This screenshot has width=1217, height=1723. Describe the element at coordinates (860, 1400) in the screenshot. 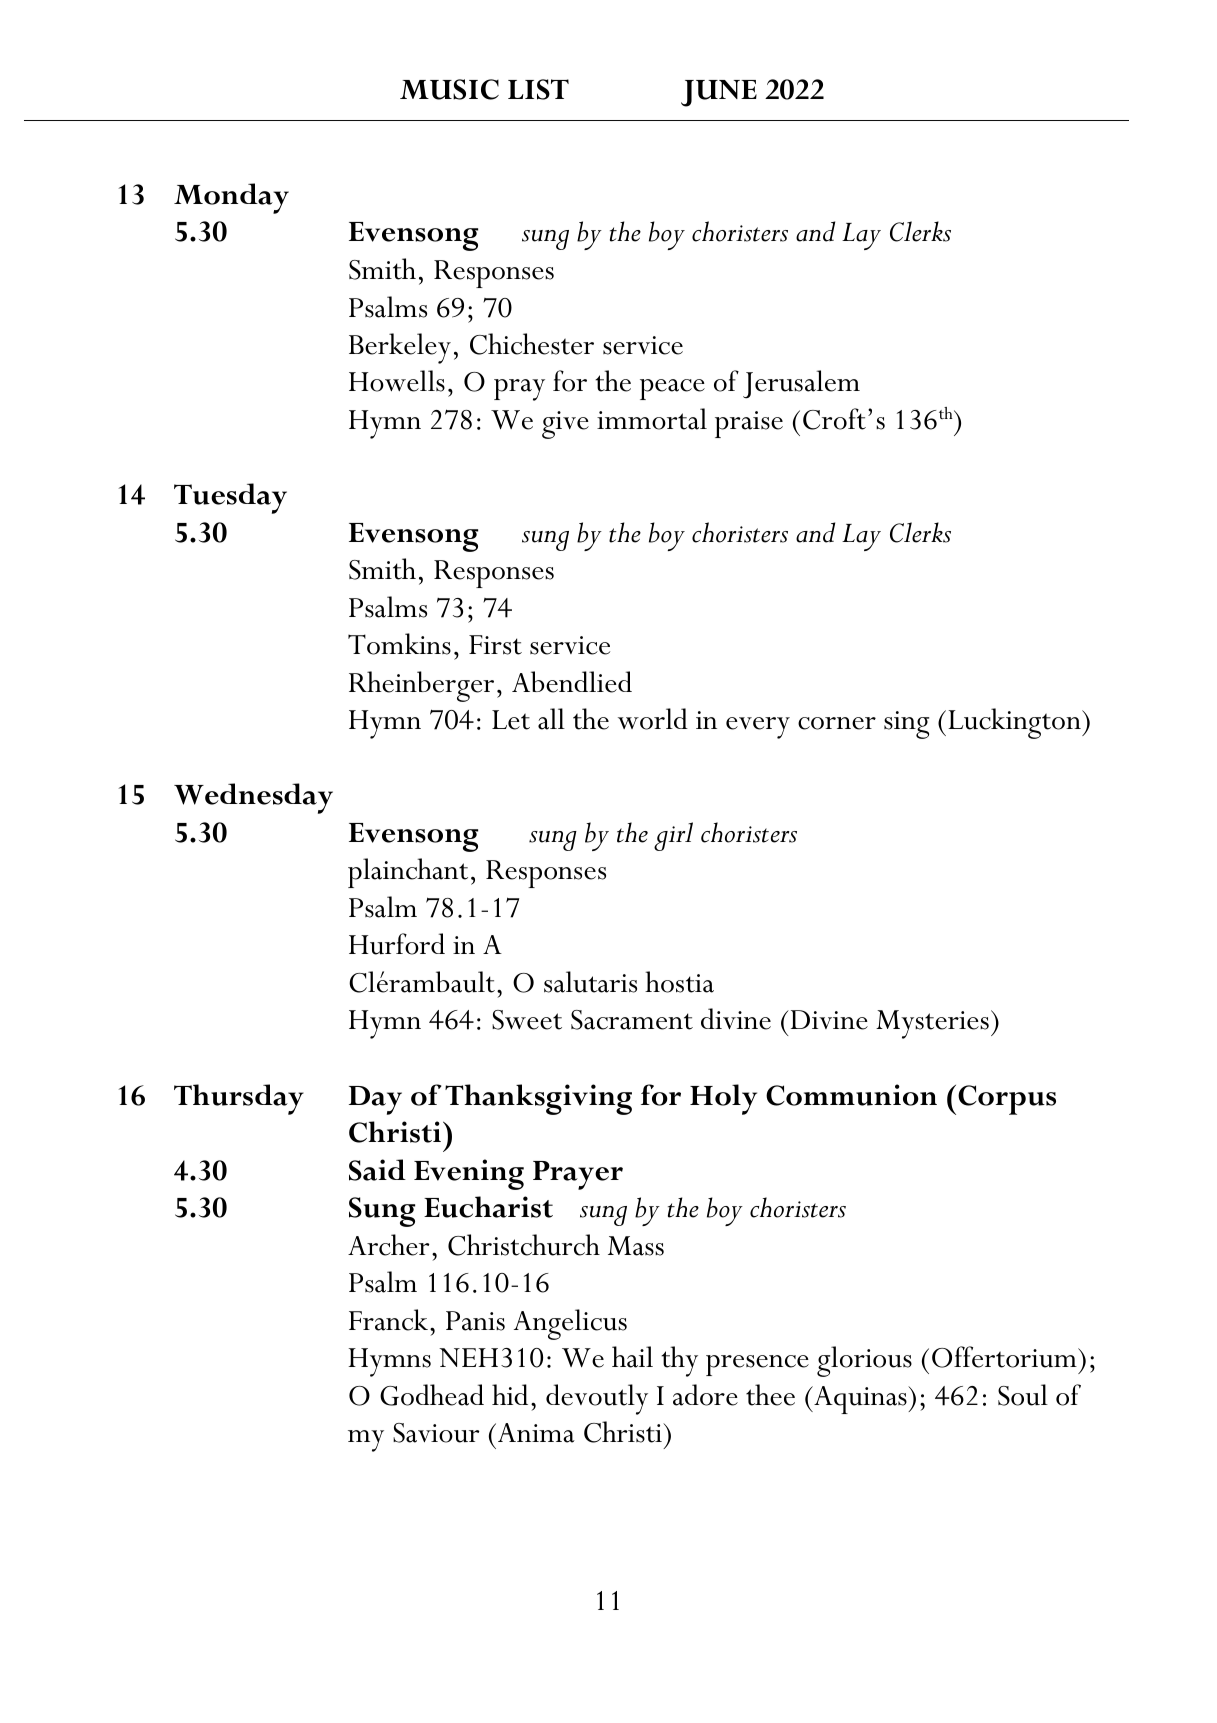

I see `Aquinas` at that location.
